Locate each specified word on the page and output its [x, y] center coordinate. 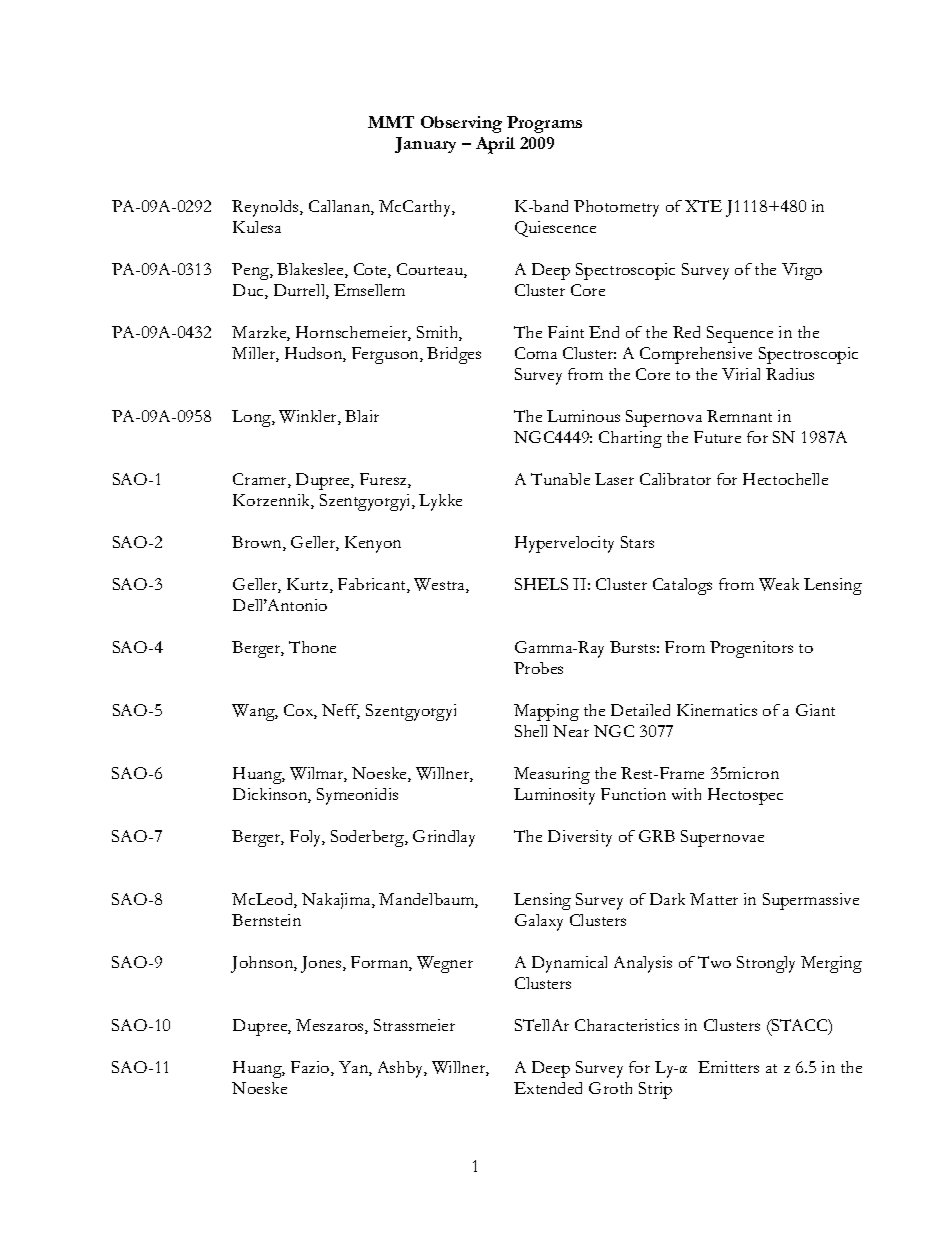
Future [717, 437]
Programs [544, 124]
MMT [391, 122]
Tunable [560, 479]
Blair [362, 416]
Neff [341, 711]
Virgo [802, 271]
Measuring [552, 775]
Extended [548, 1088]
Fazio [311, 1068]
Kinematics [717, 710]
